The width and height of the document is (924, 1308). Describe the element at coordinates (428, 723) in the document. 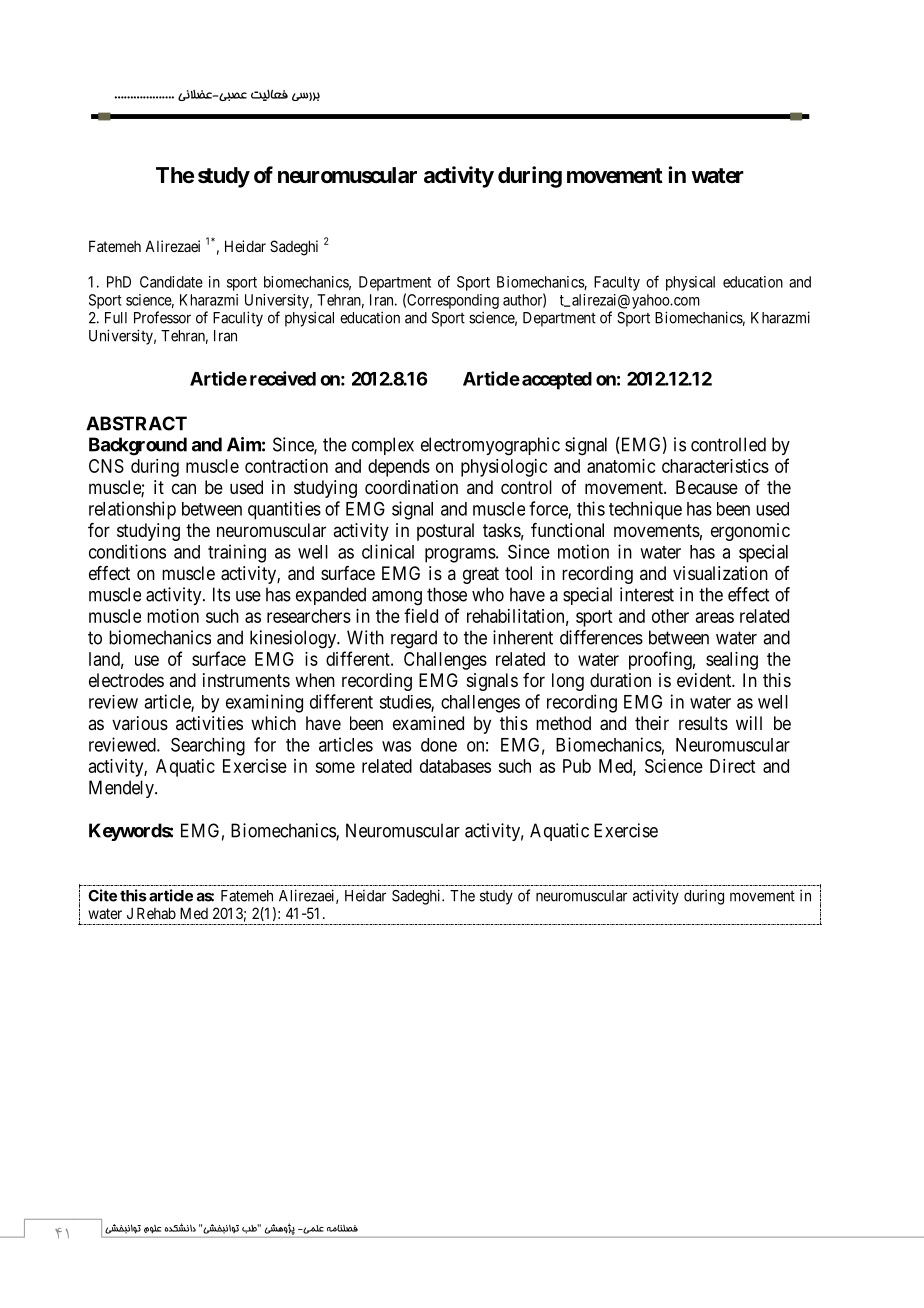

I see `examined` at that location.
